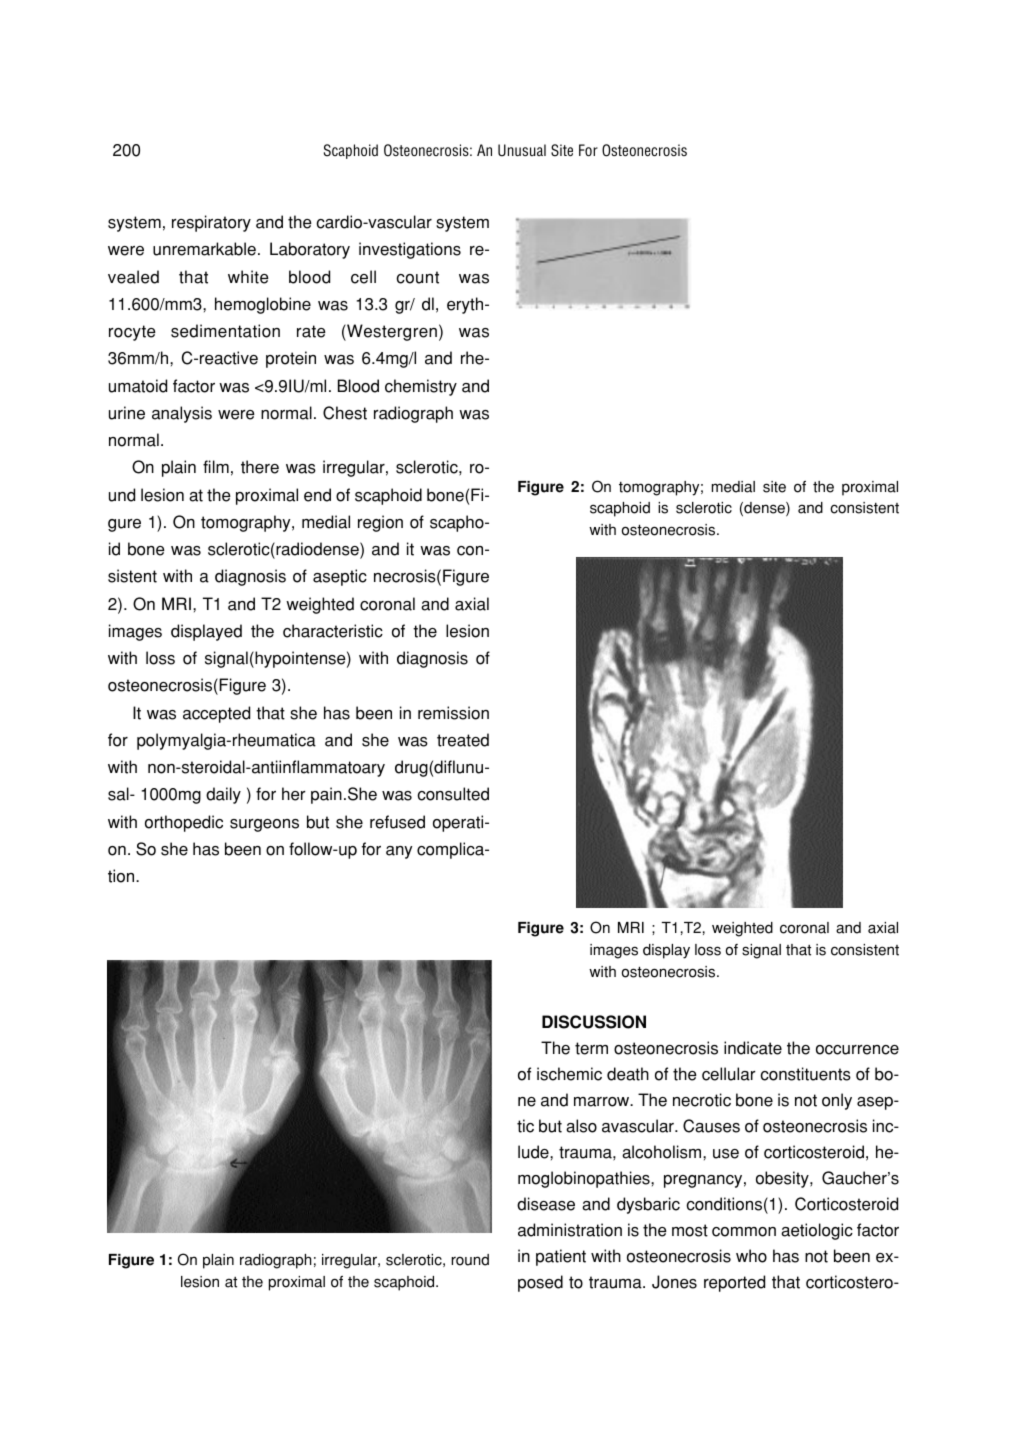 The width and height of the document is (1011, 1430). Describe the element at coordinates (522, 150) in the document. I see `Unusual` at that location.
